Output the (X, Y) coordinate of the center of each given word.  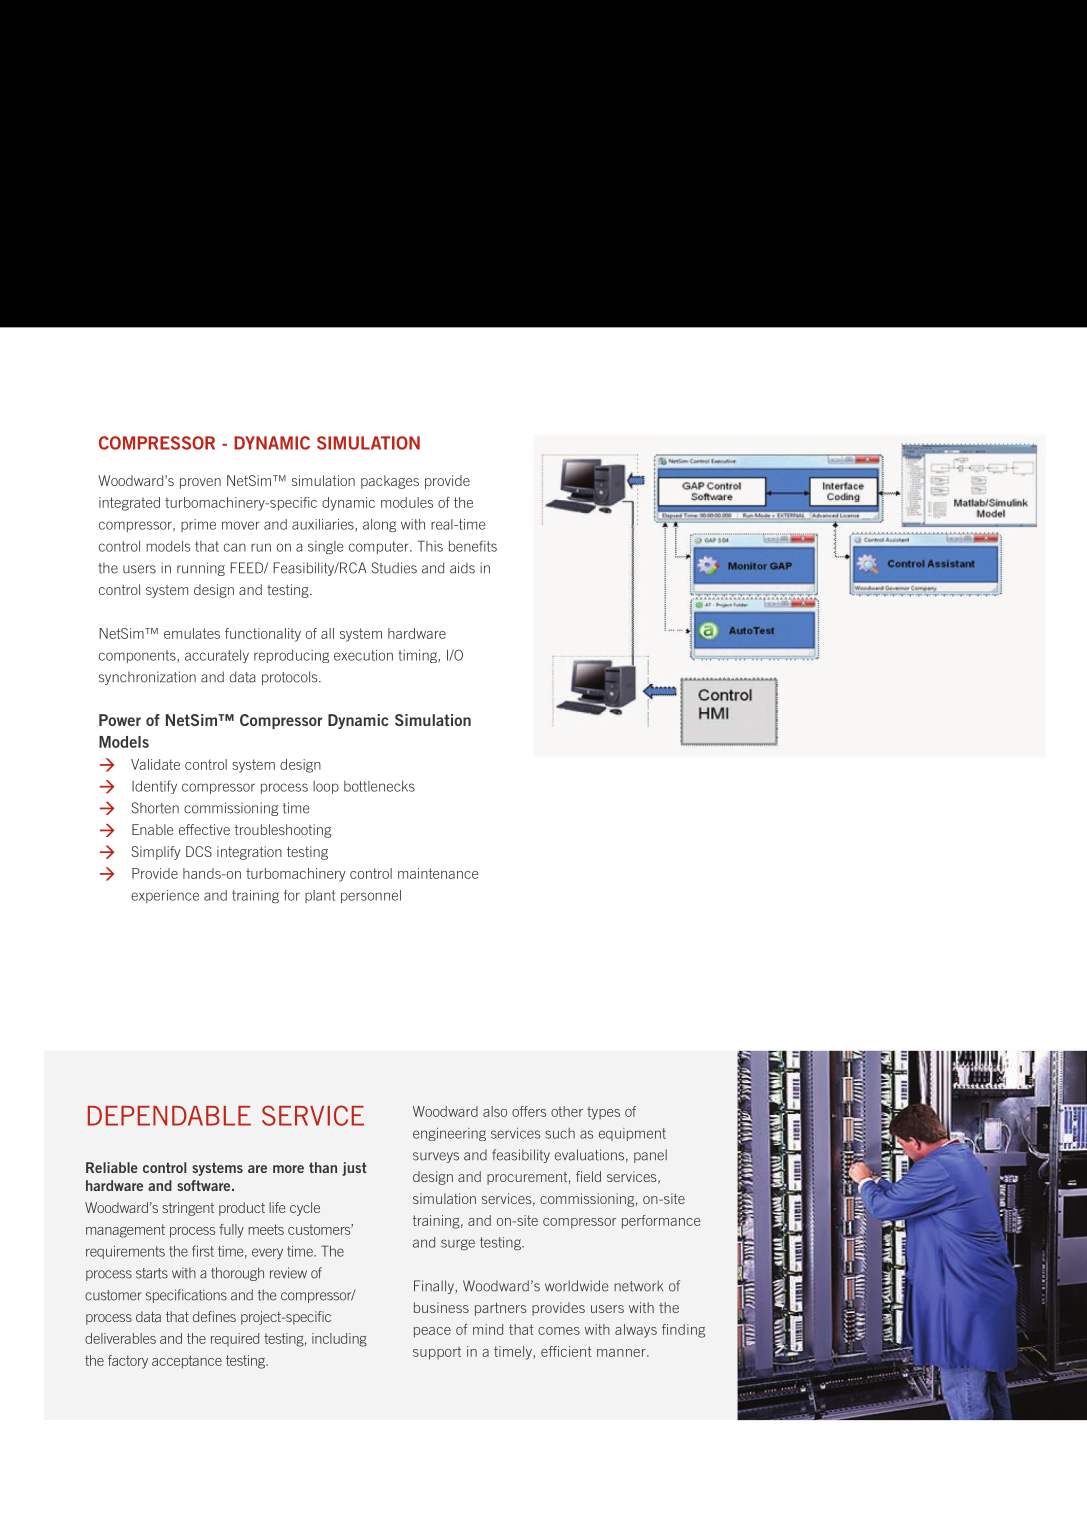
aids (462, 568)
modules (407, 502)
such (560, 1133)
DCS (199, 851)
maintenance (438, 873)
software (205, 1185)
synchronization (147, 678)
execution (363, 655)
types (603, 1113)
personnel (371, 896)
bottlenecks (379, 786)
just (354, 1169)
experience (165, 896)
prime (198, 525)
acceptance (187, 1362)
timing (418, 656)
